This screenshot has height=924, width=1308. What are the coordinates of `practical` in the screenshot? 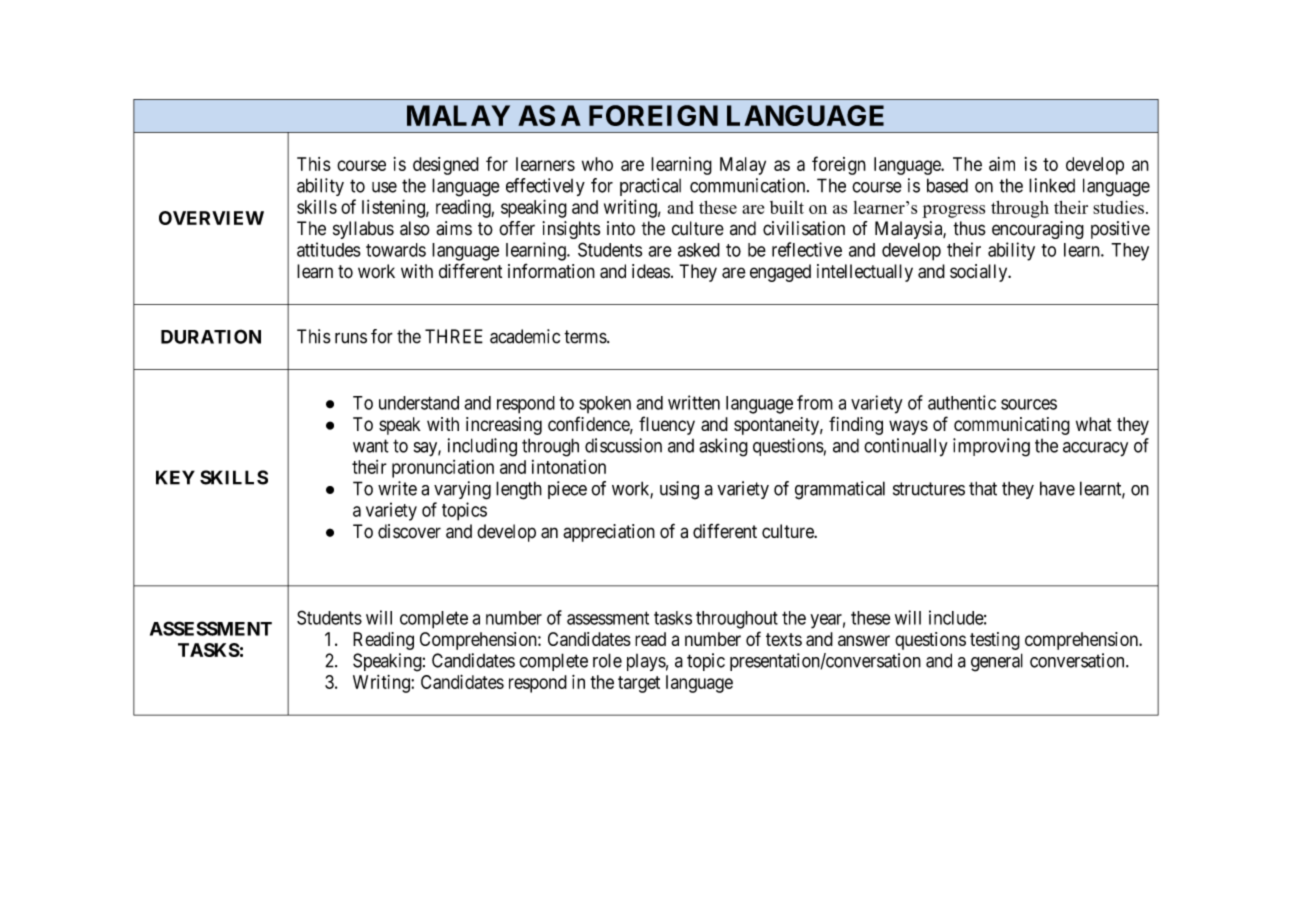 It's located at (650, 187).
